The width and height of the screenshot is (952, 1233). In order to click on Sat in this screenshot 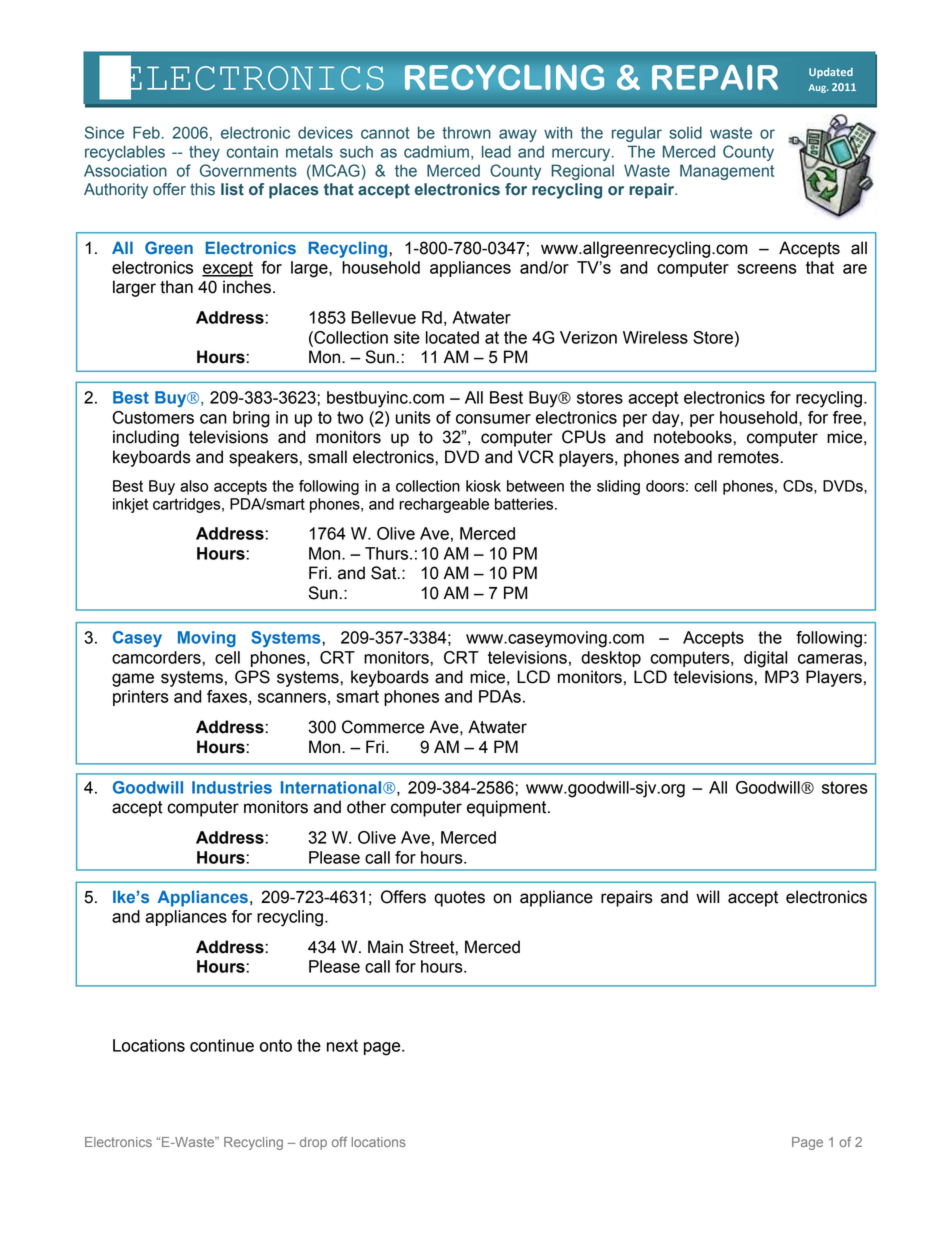, I will do `click(385, 573)`.
